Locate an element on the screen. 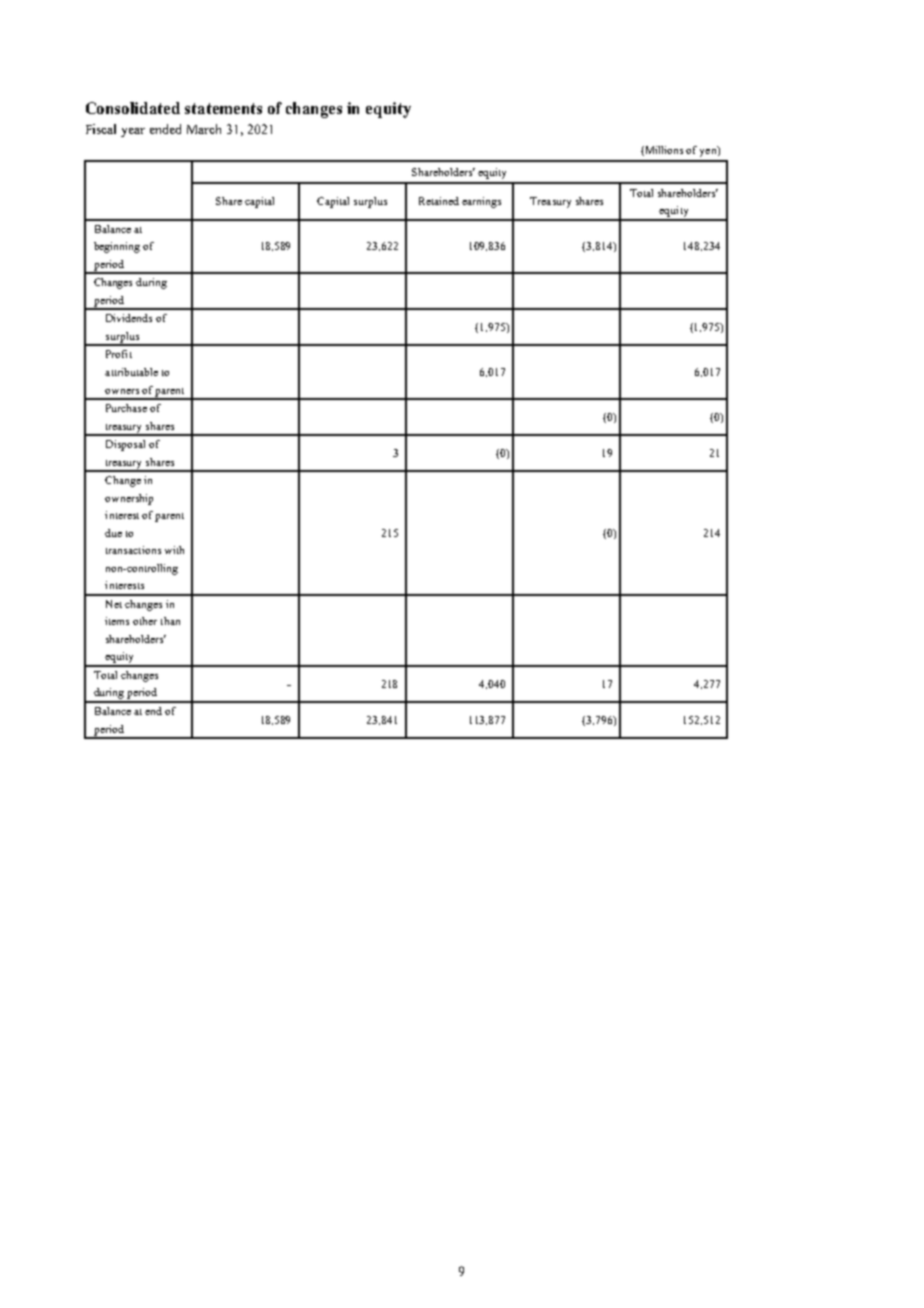 This screenshot has width=924, height=1308. Retained is located at coordinates (439, 201).
